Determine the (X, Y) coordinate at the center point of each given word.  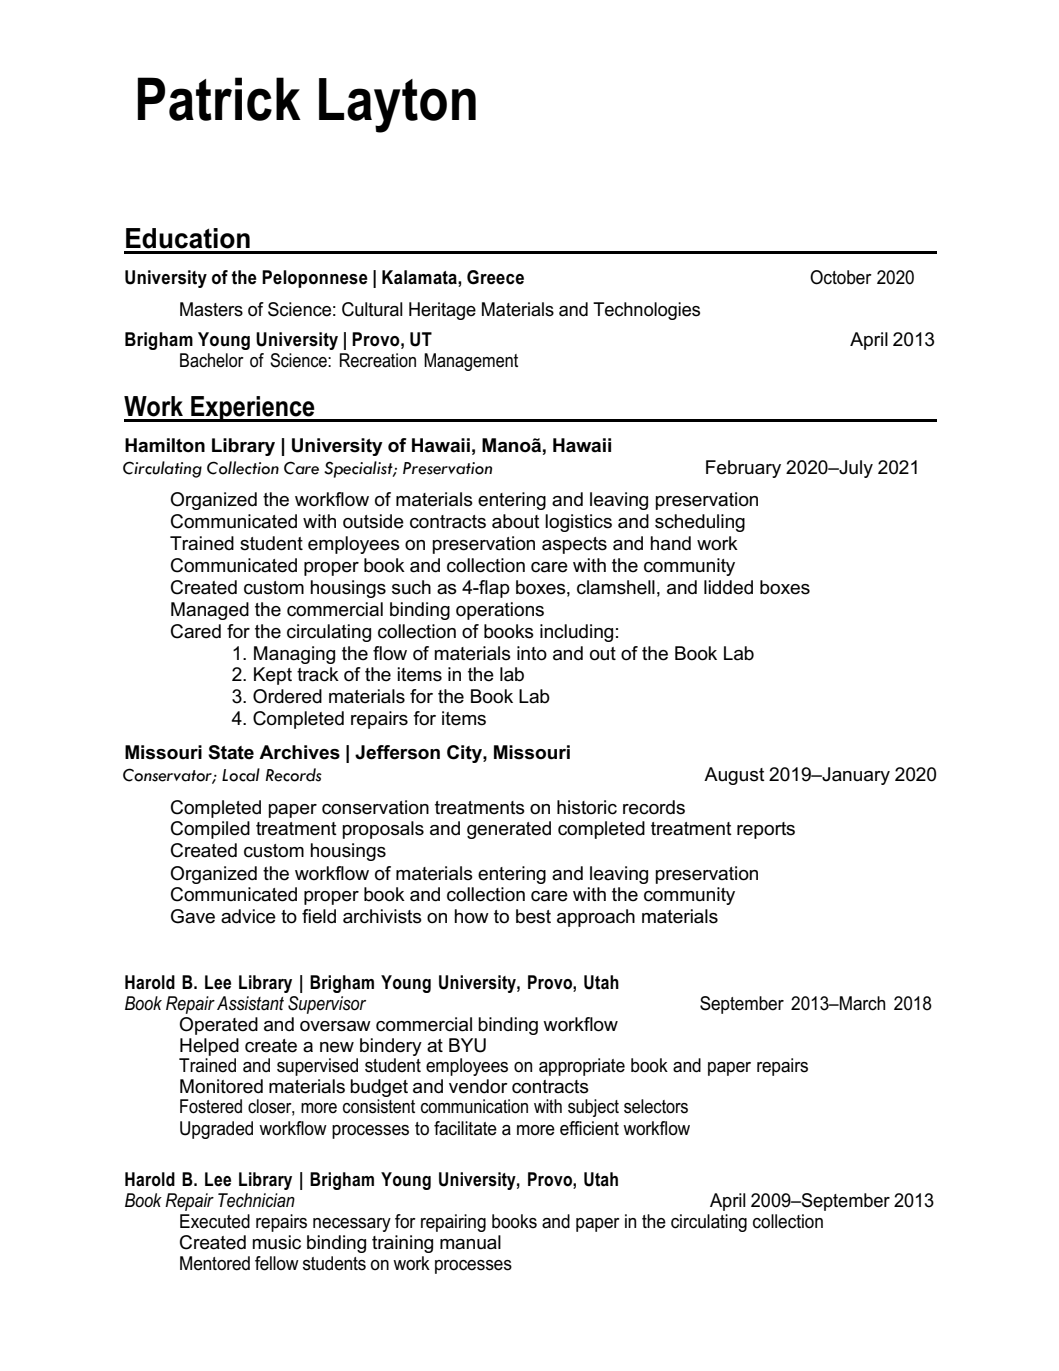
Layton (397, 105)
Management (471, 362)
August (734, 776)
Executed (215, 1221)
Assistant (250, 1003)
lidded (728, 587)
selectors (656, 1106)
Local (241, 775)
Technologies (646, 311)
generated (509, 830)
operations (500, 611)
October (841, 277)
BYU (467, 1045)
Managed (210, 611)
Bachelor (212, 360)
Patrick (219, 99)
